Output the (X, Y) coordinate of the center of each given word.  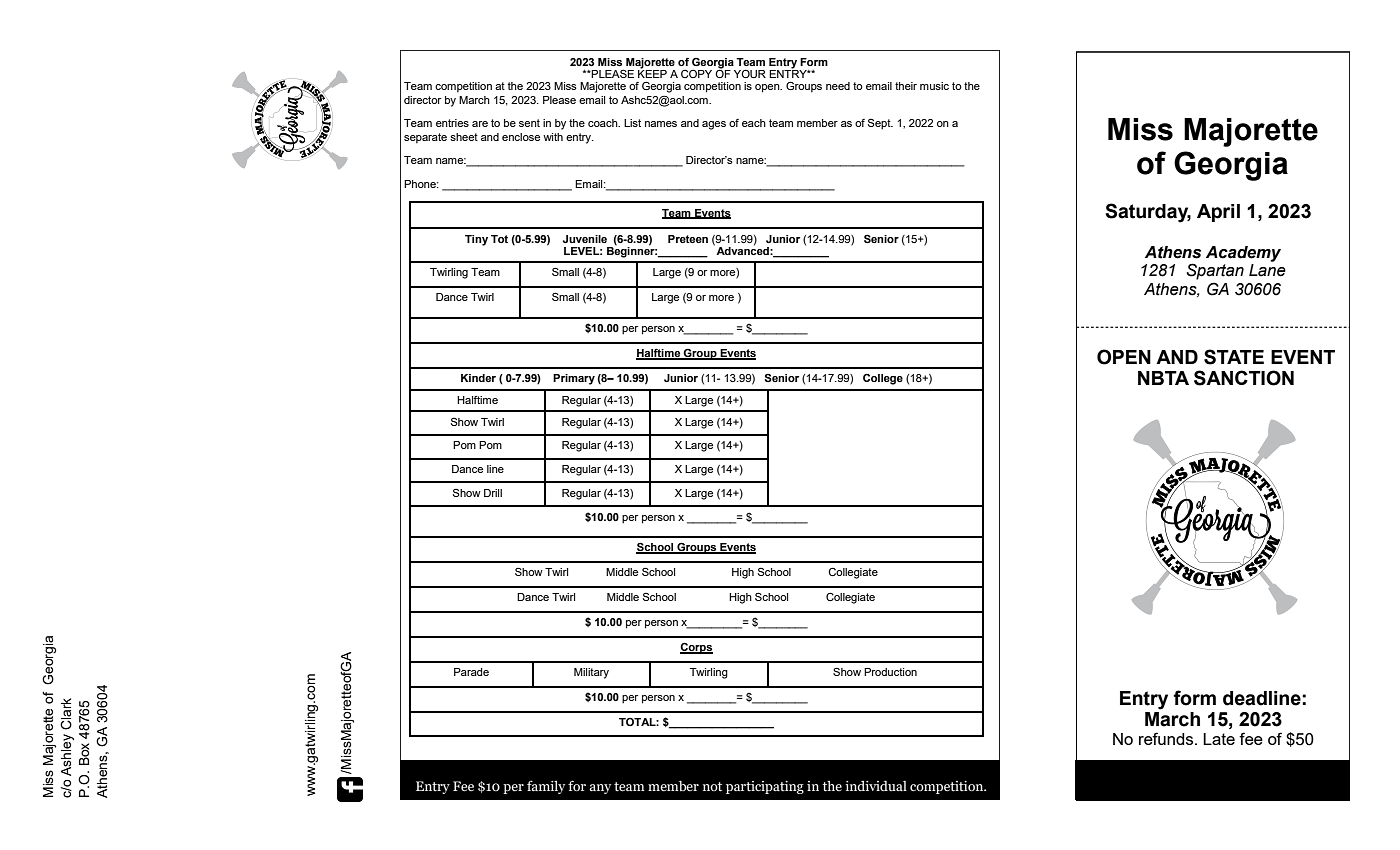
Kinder (478, 378)
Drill (493, 493)
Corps (696, 648)
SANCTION (1244, 378)
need (838, 86)
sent (529, 123)
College (883, 379)
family (546, 787)
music (934, 86)
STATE (1234, 357)
